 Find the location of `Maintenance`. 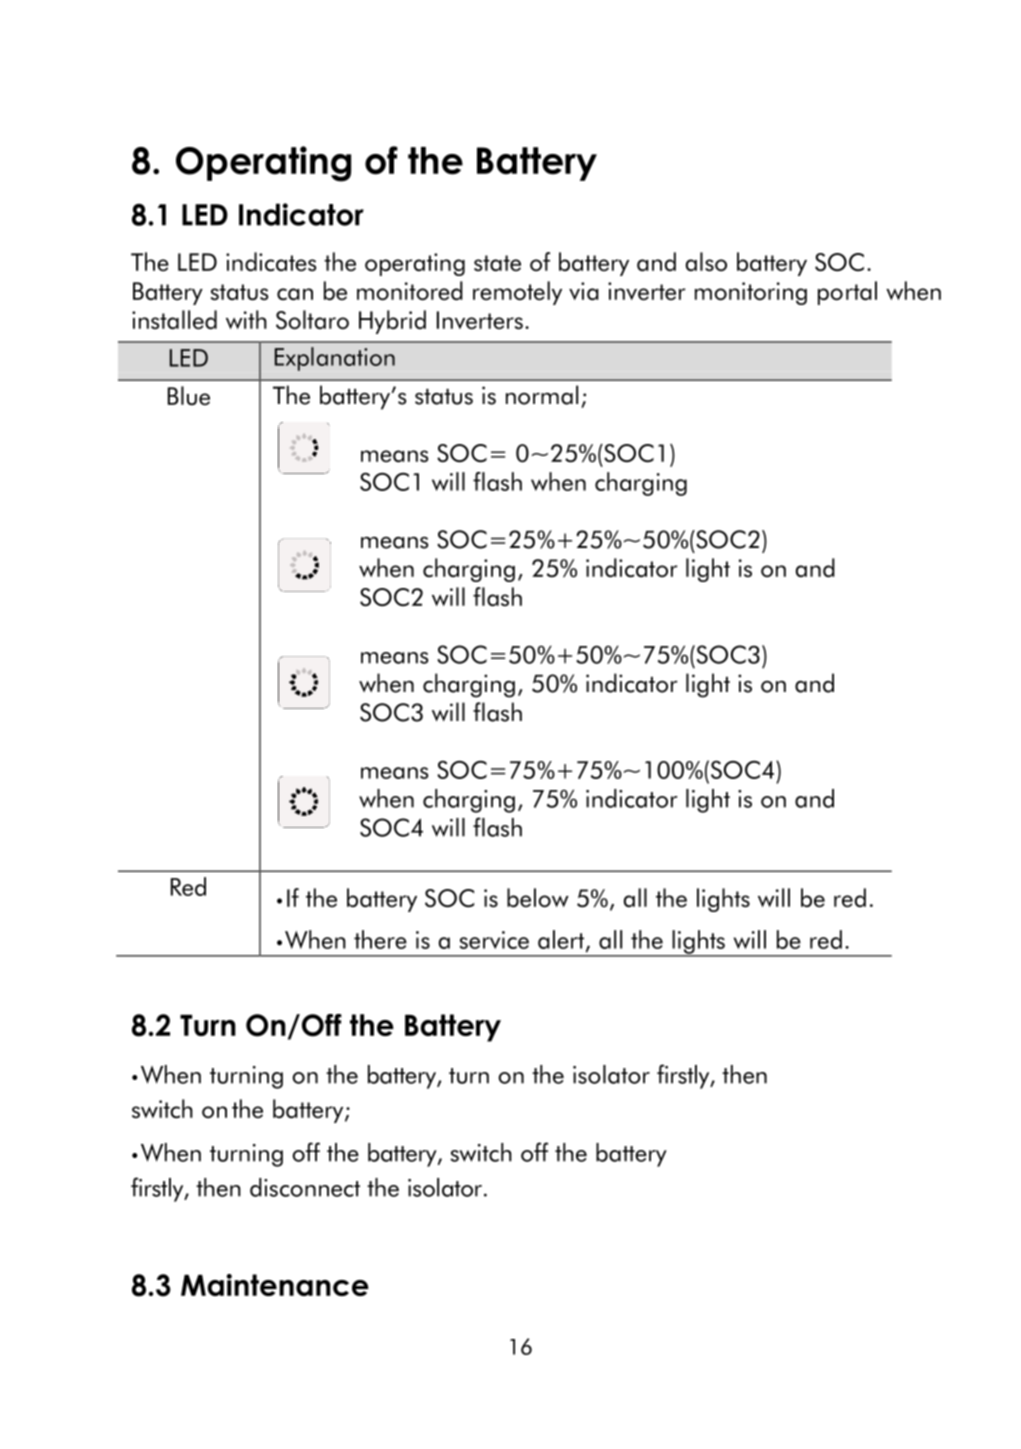

Maintenance is located at coordinates (275, 1285).
